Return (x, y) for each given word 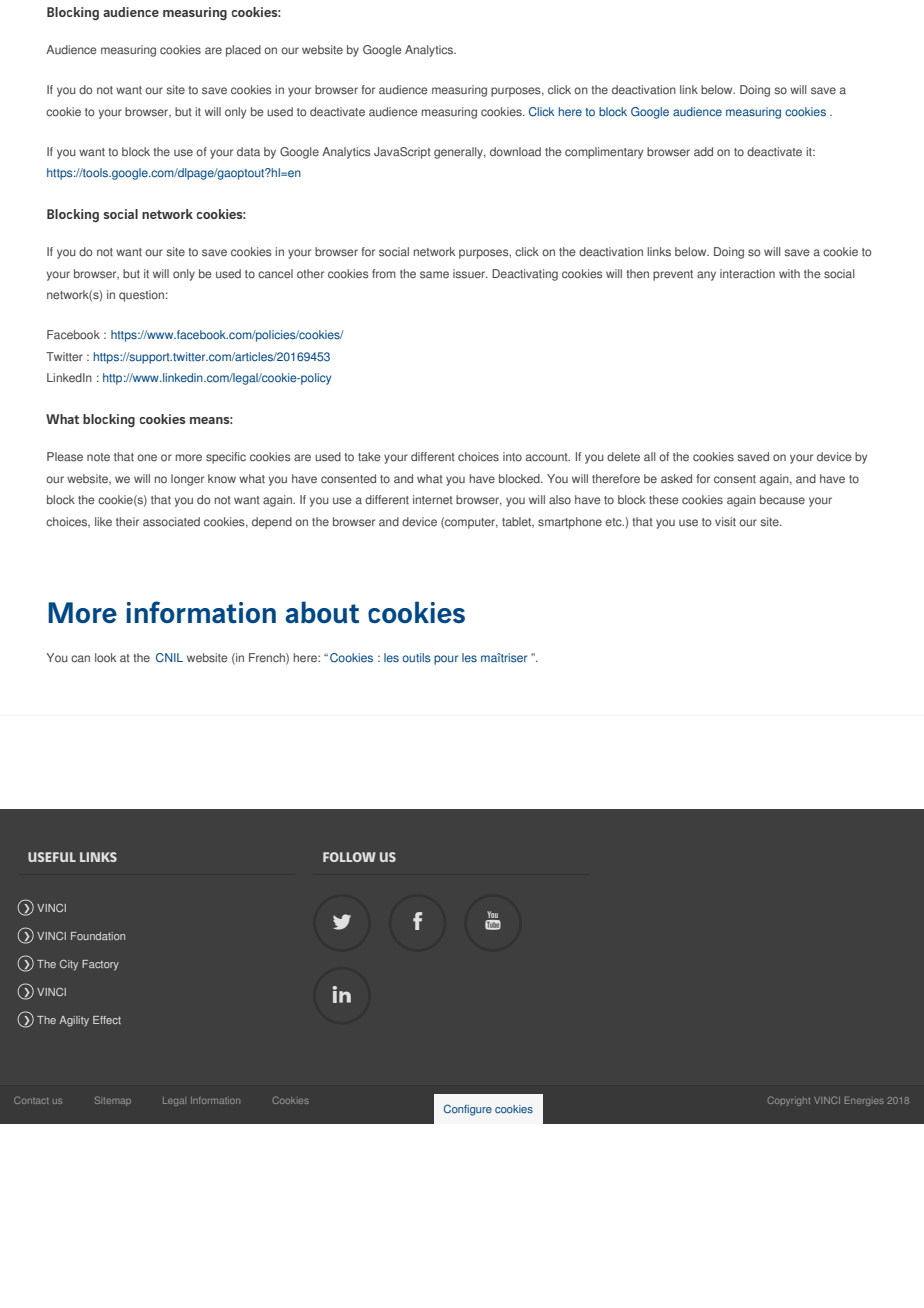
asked (676, 479)
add (703, 151)
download (515, 152)
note (98, 457)
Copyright (789, 1101)
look (105, 658)
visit (725, 522)
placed (243, 51)
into (512, 457)
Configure (468, 1110)
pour (446, 660)
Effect (107, 1020)
